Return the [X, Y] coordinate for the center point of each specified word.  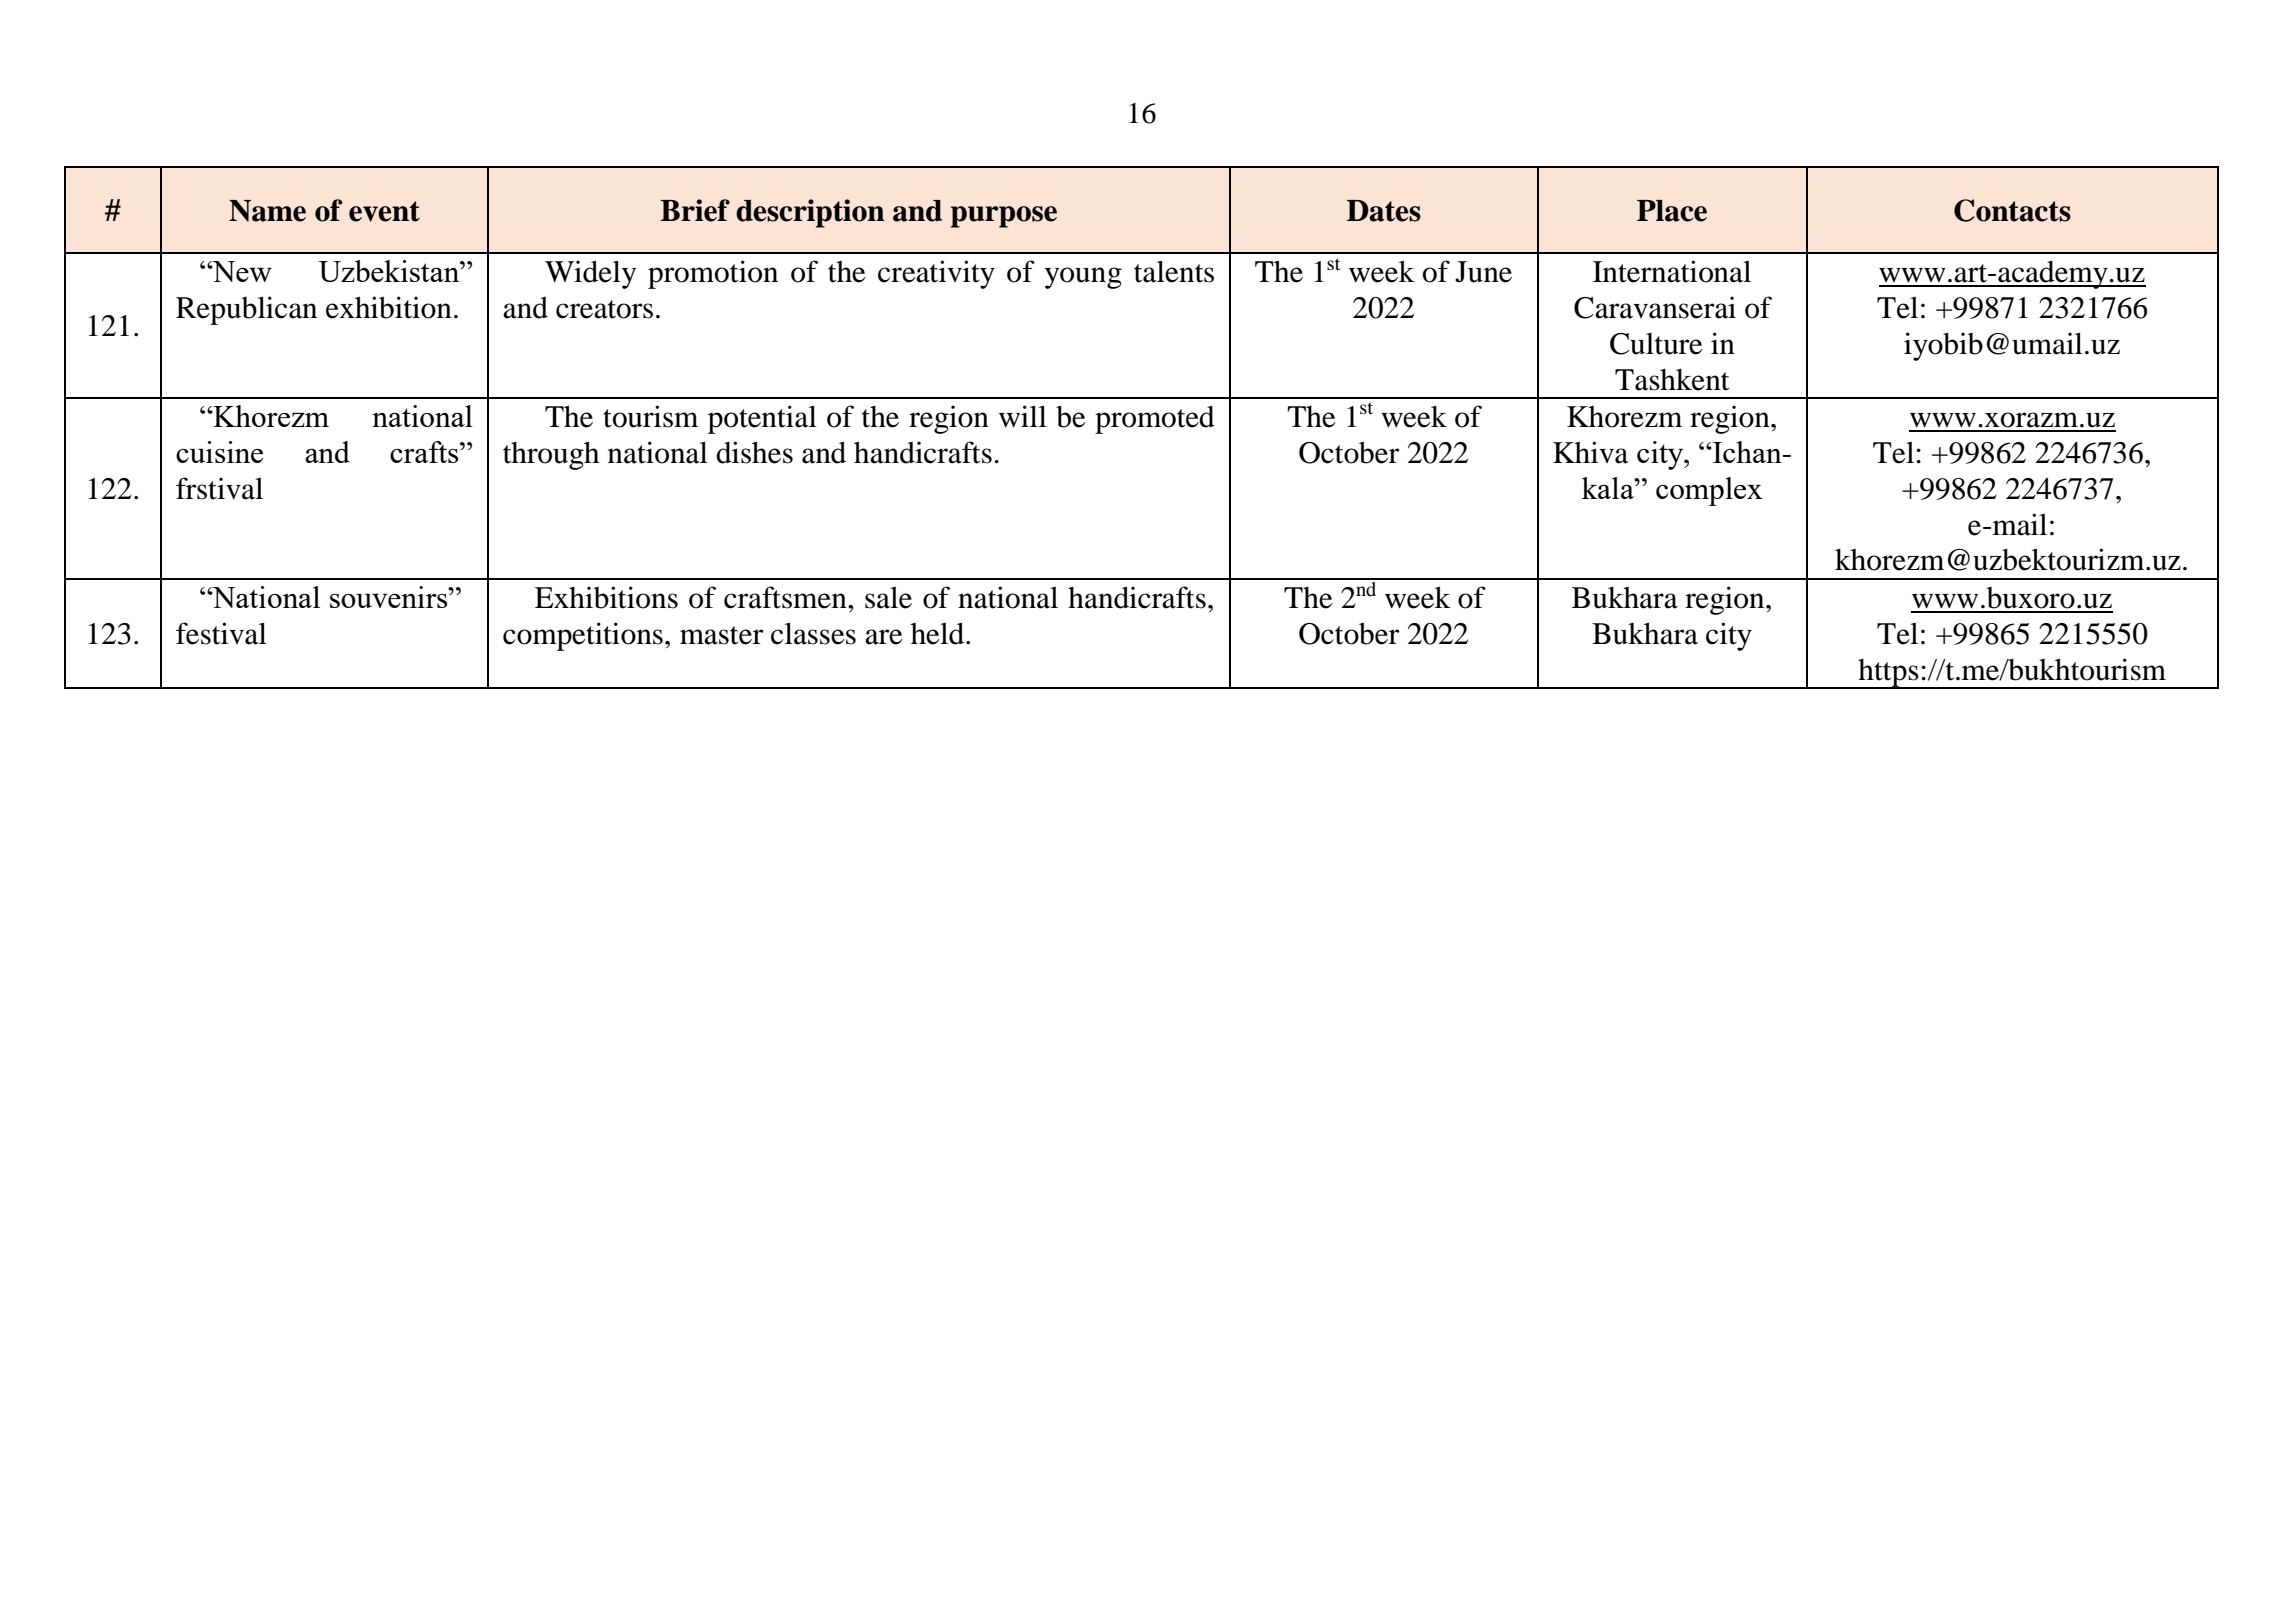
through [551, 455]
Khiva [1591, 452]
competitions [583, 636]
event [384, 211]
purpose [1004, 217]
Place [1672, 211]
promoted [1155, 420]
